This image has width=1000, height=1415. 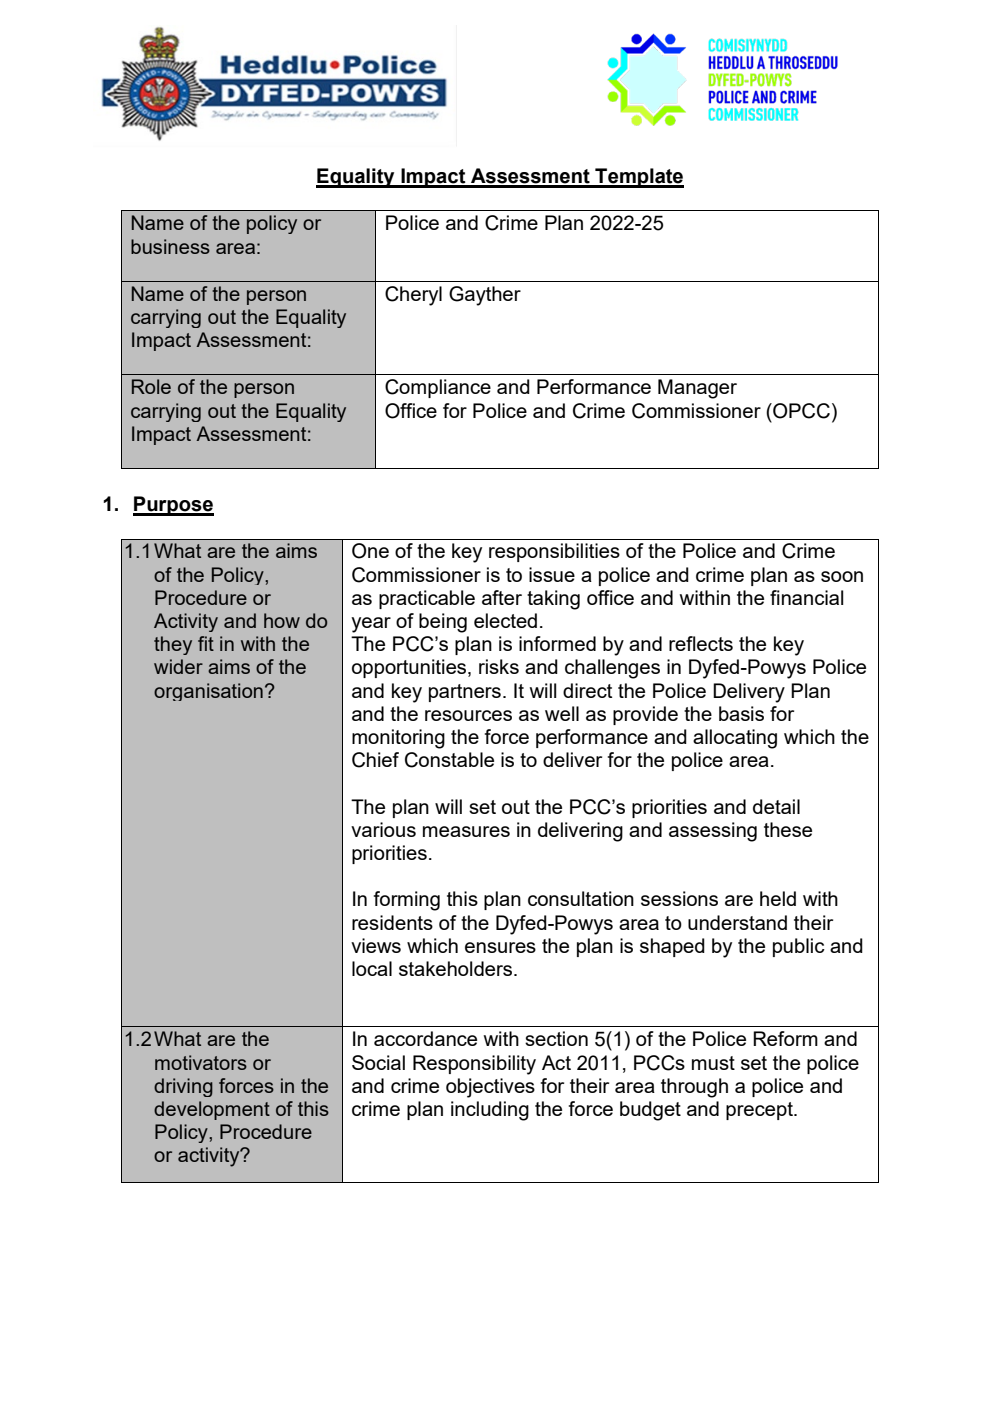 What do you see at coordinates (449, 760) in the image?
I see `Constable` at bounding box center [449, 760].
